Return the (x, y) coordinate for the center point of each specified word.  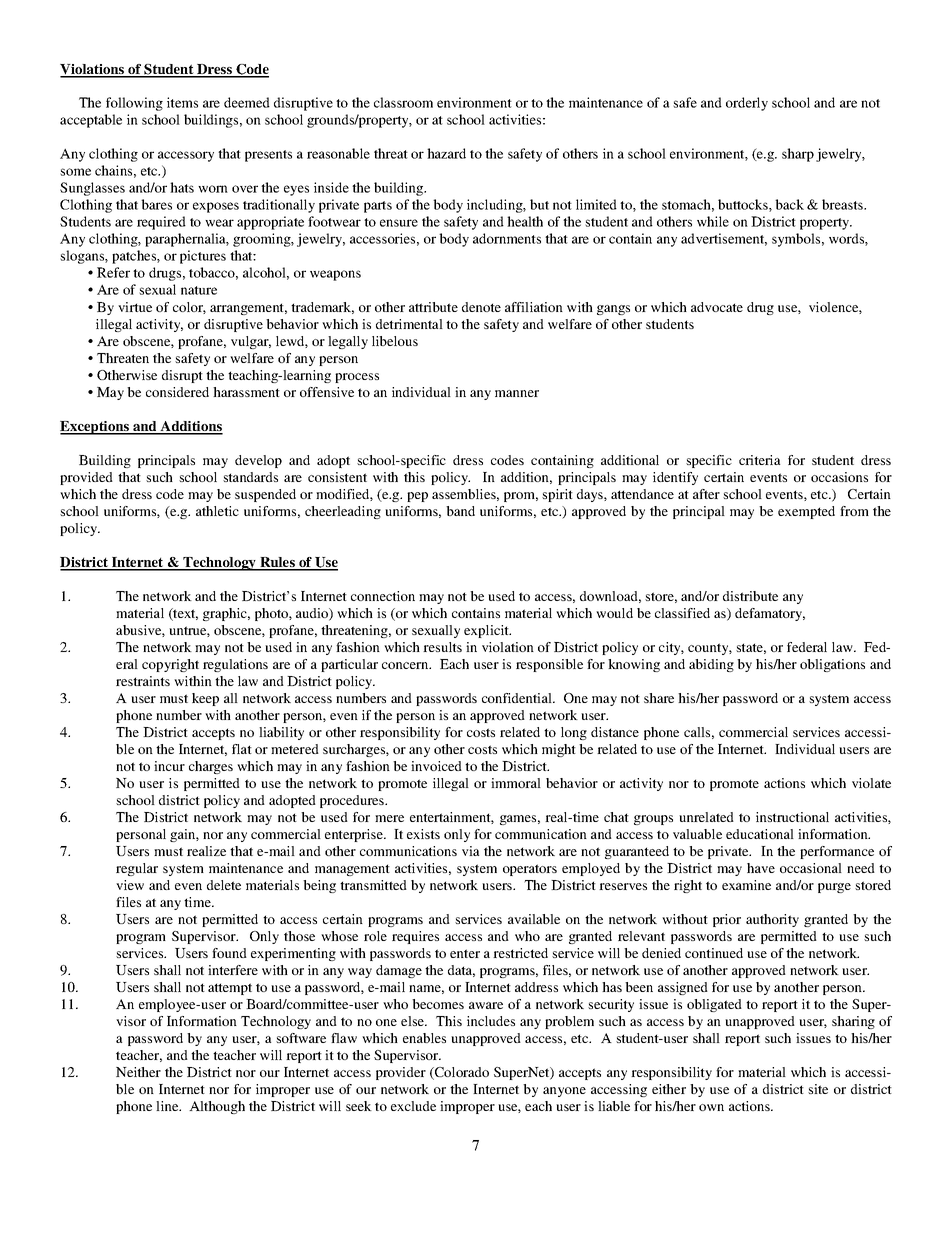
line (168, 1106)
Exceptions (96, 428)
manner (517, 393)
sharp (798, 155)
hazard (446, 153)
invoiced (436, 766)
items (182, 102)
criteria (759, 460)
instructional (792, 817)
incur (169, 766)
